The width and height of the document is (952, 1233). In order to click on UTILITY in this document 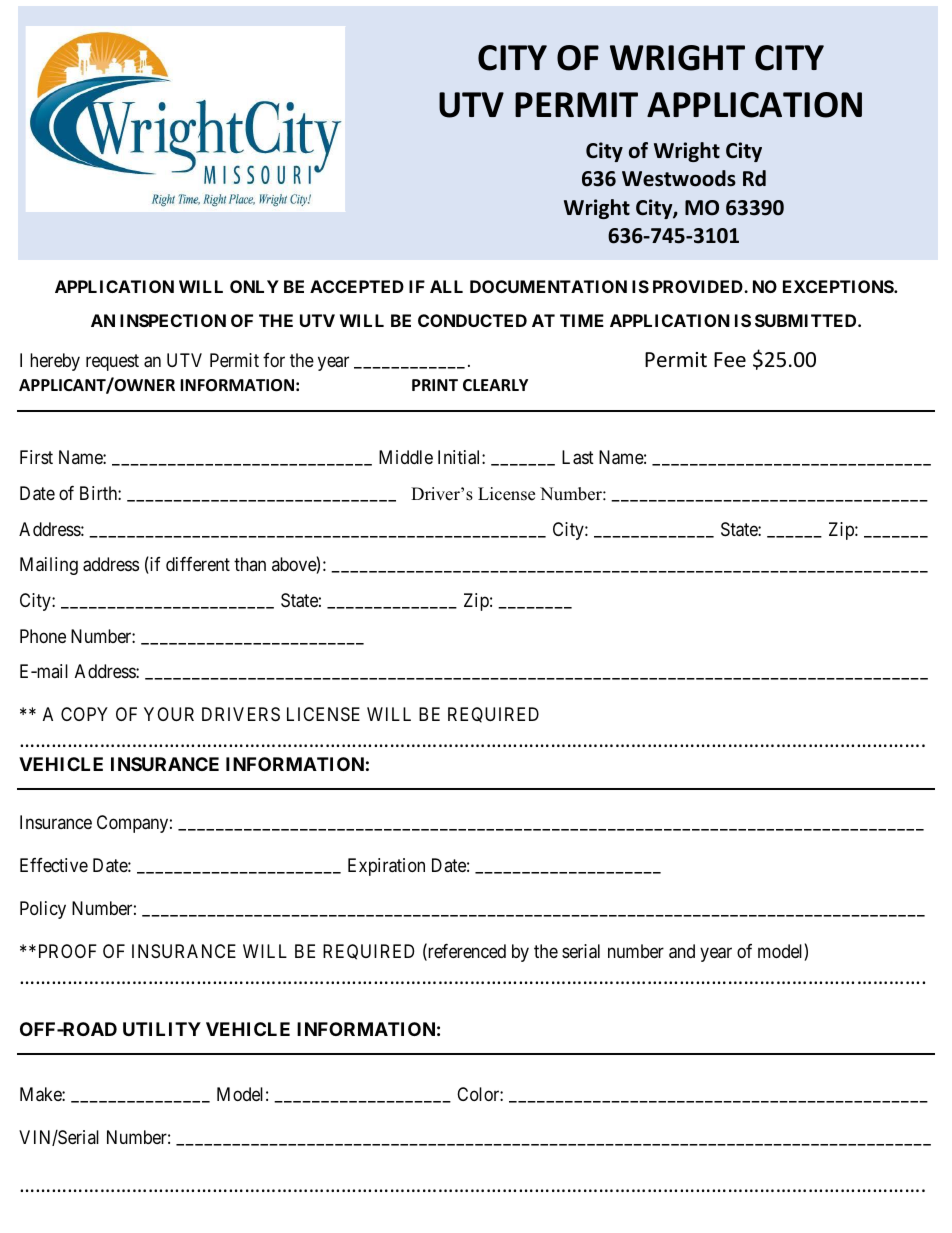, I will do `click(162, 1029)`.
